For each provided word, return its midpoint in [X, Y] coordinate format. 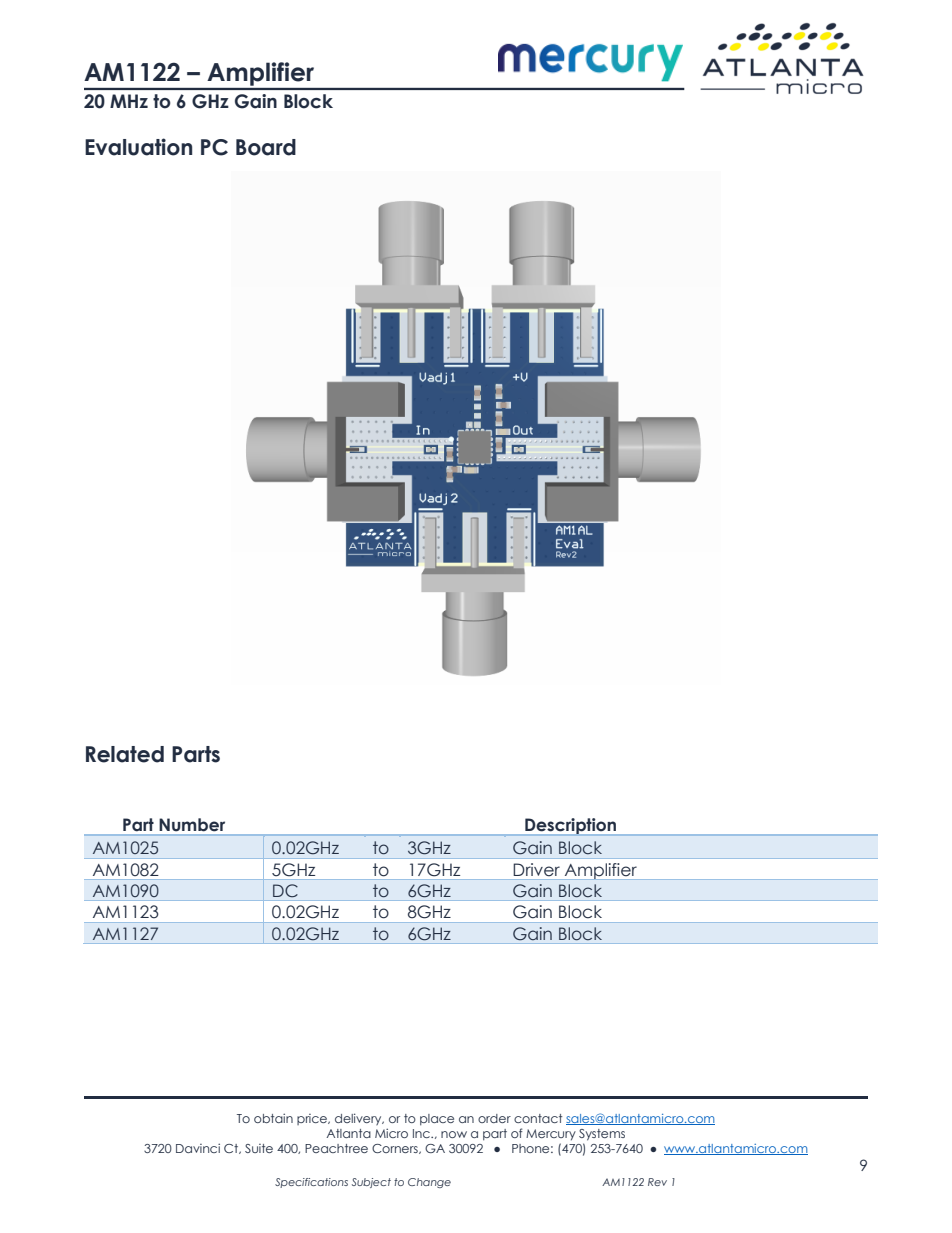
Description [571, 827]
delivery [359, 1119]
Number [192, 825]
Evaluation [138, 147]
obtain [273, 1118]
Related [125, 754]
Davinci [198, 1148]
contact [538, 1118]
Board [266, 147]
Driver [537, 869]
